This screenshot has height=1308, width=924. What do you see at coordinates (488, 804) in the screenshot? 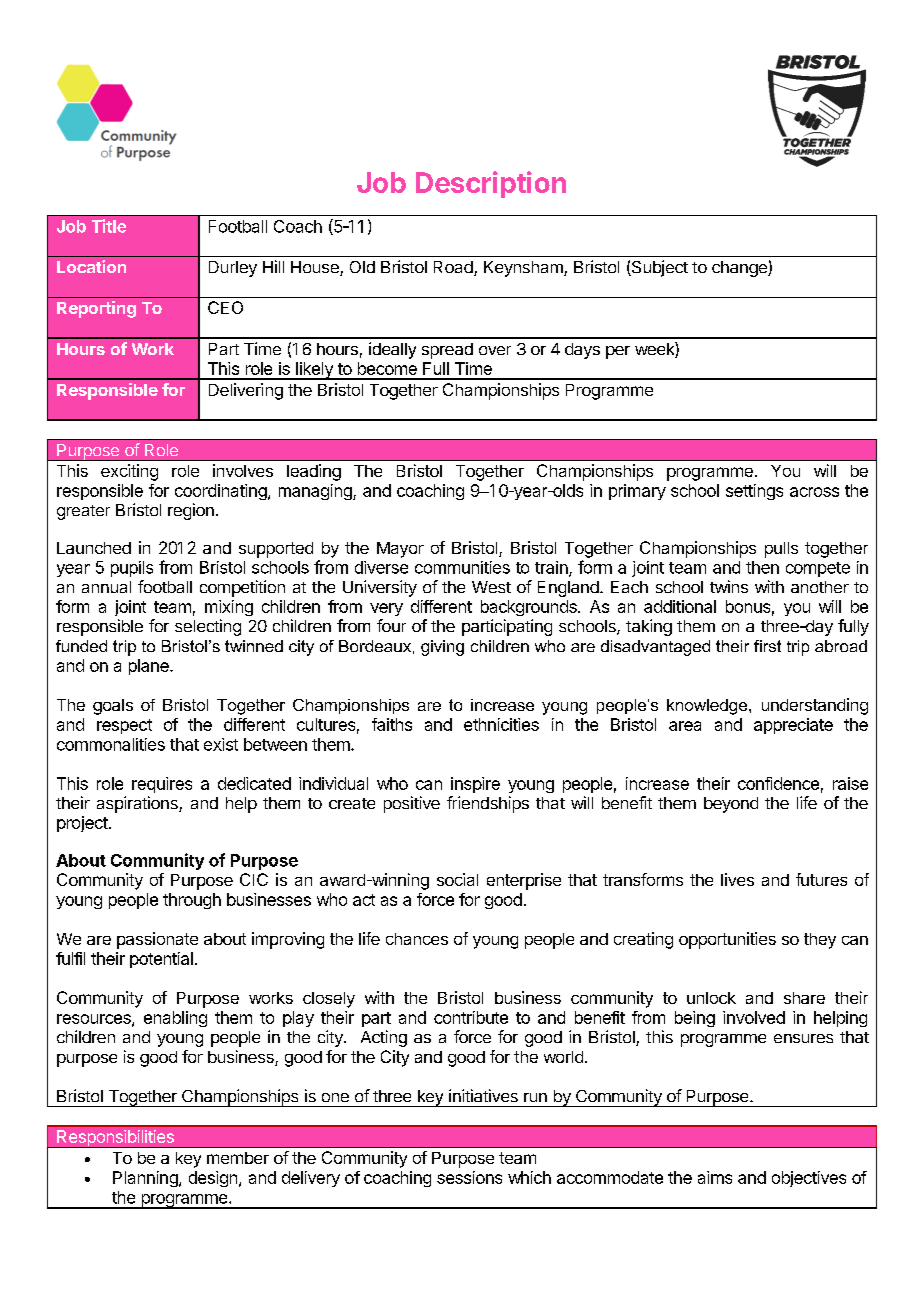
I see `friendships` at bounding box center [488, 804].
